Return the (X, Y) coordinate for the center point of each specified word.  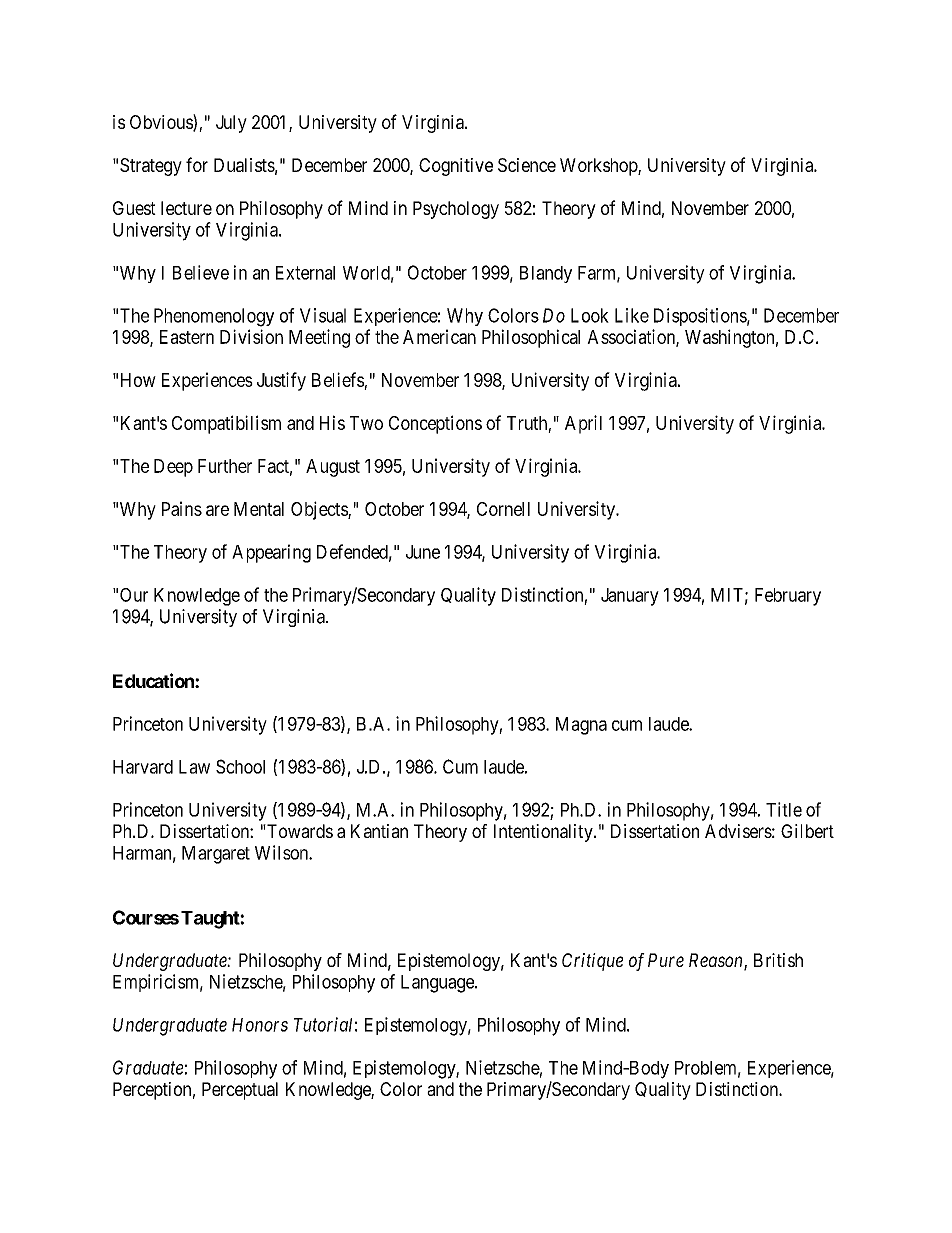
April (583, 424)
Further (225, 466)
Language (438, 984)
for (197, 164)
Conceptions (435, 424)
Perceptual (240, 1091)
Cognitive (456, 167)
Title (784, 809)
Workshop (599, 167)
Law (194, 767)
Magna (581, 726)
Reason (717, 961)
